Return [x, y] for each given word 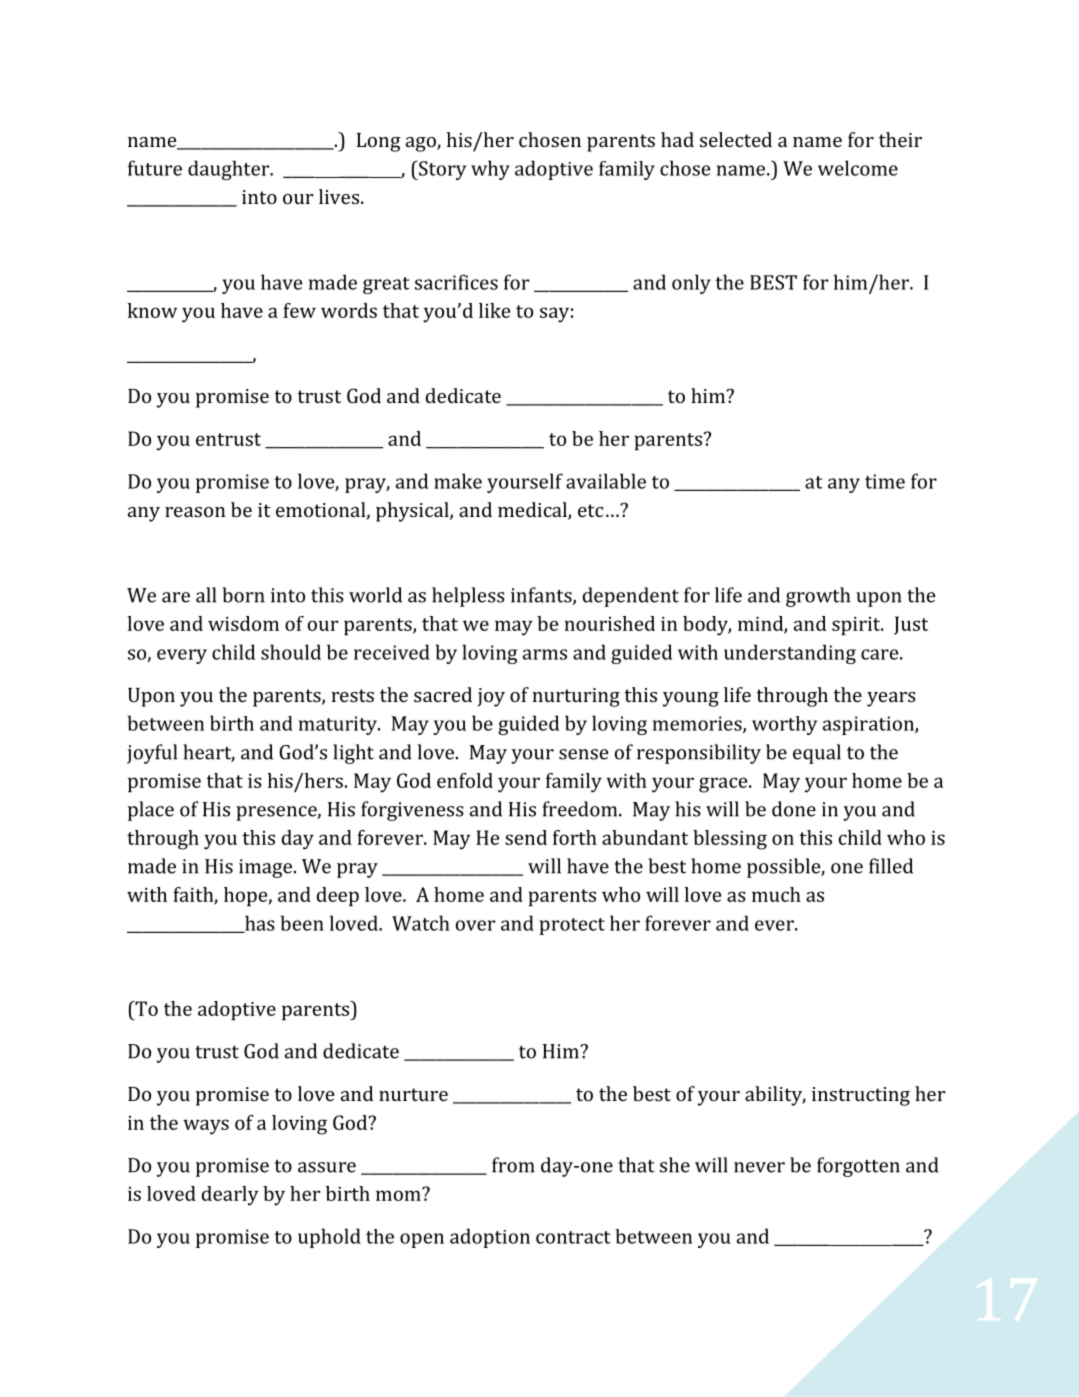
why [490, 170]
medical [533, 511]
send [526, 837]
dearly [230, 1196]
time [885, 481]
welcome [858, 168]
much [776, 894]
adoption [490, 1238]
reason [195, 512]
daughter [230, 170]
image [265, 868]
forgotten [858, 1167]
